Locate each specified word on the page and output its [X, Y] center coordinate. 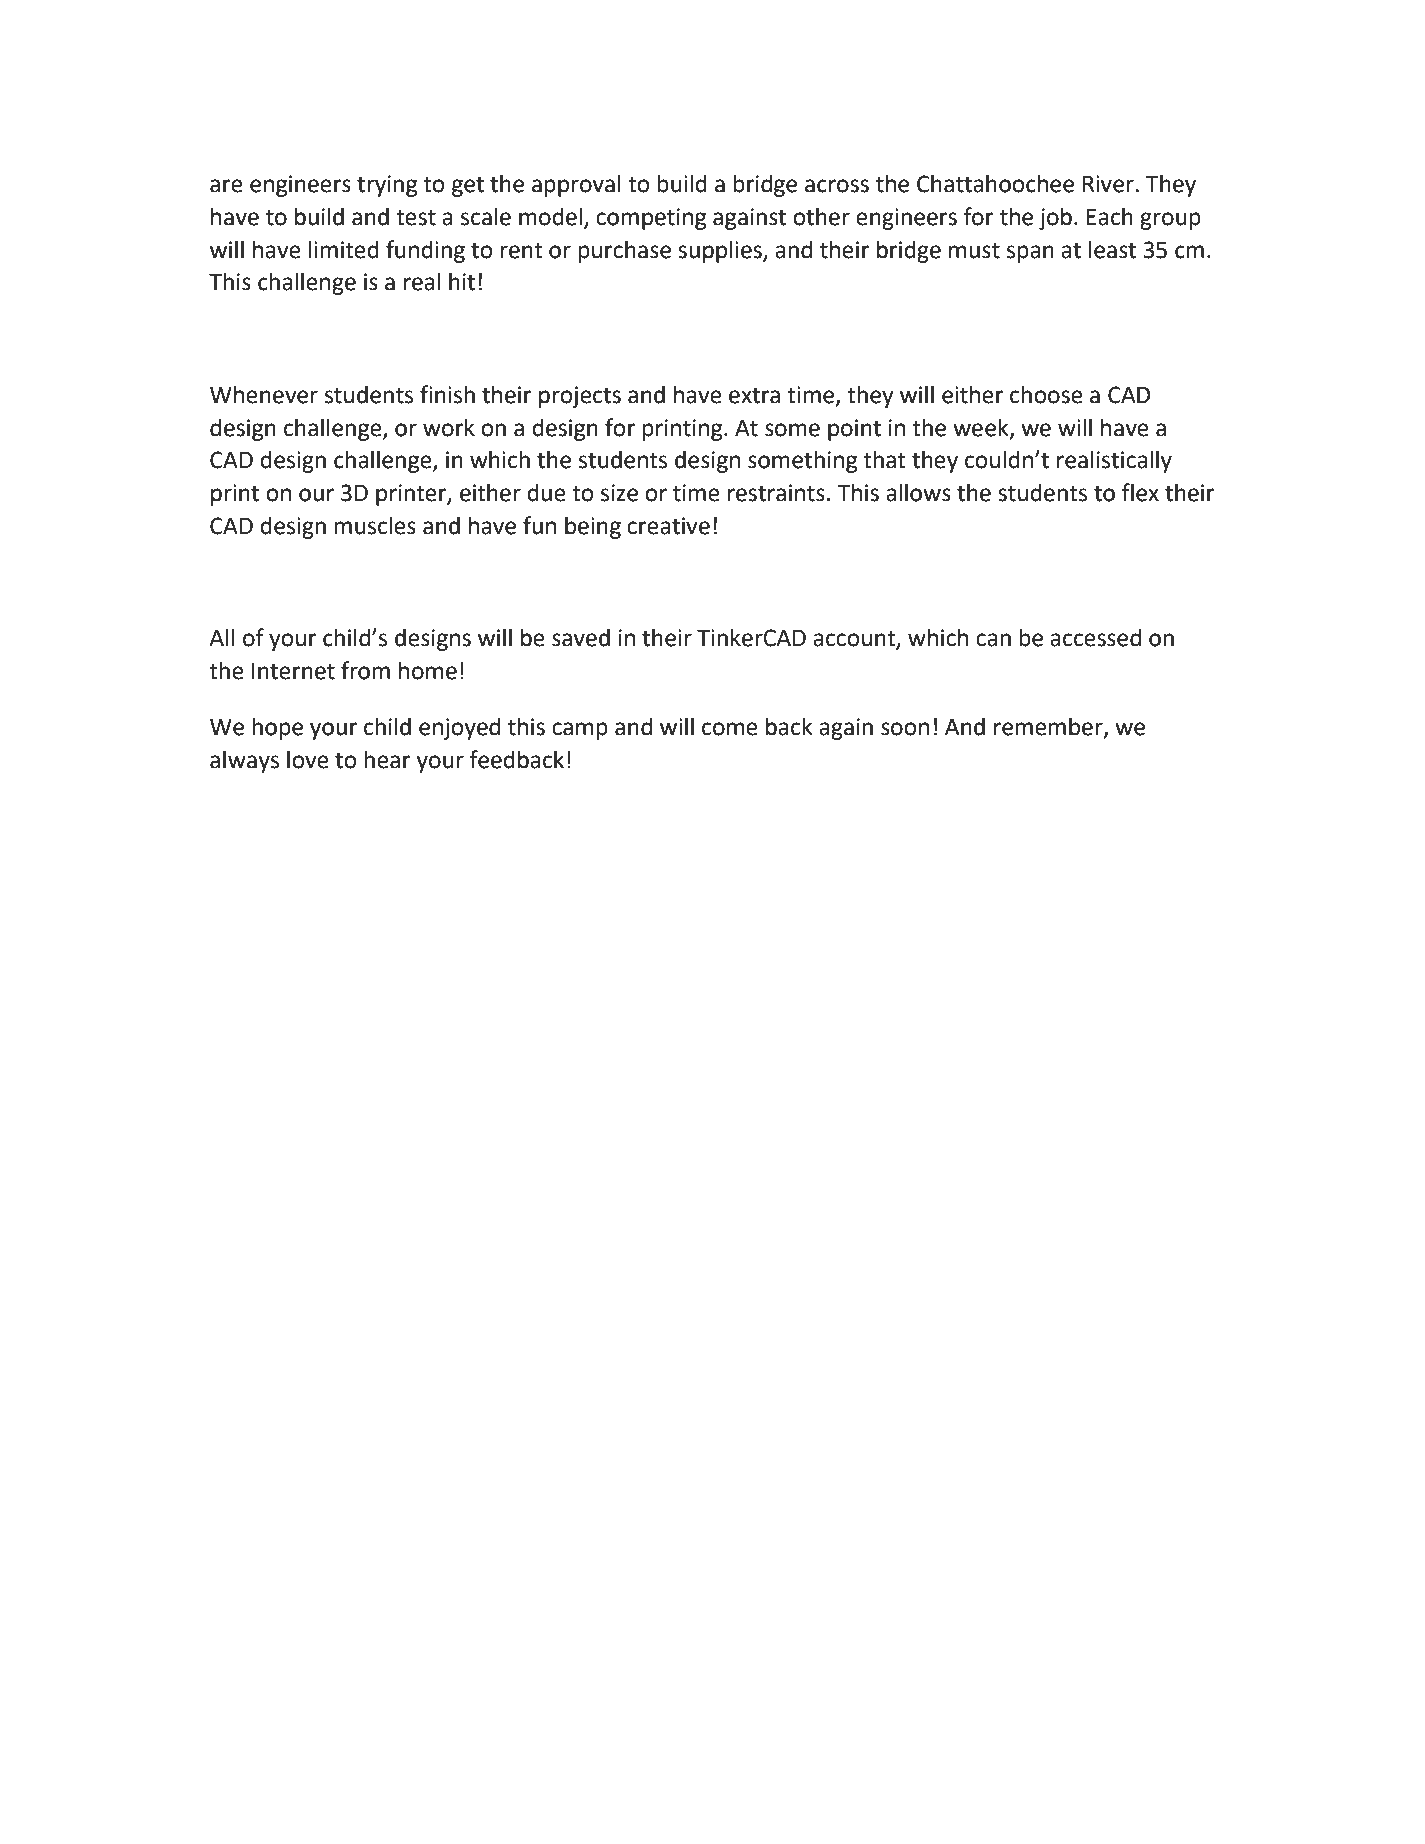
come [730, 729]
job [1055, 218]
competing [651, 219]
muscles [375, 525]
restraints [776, 493]
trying [387, 186]
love [308, 759]
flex [1140, 492]
